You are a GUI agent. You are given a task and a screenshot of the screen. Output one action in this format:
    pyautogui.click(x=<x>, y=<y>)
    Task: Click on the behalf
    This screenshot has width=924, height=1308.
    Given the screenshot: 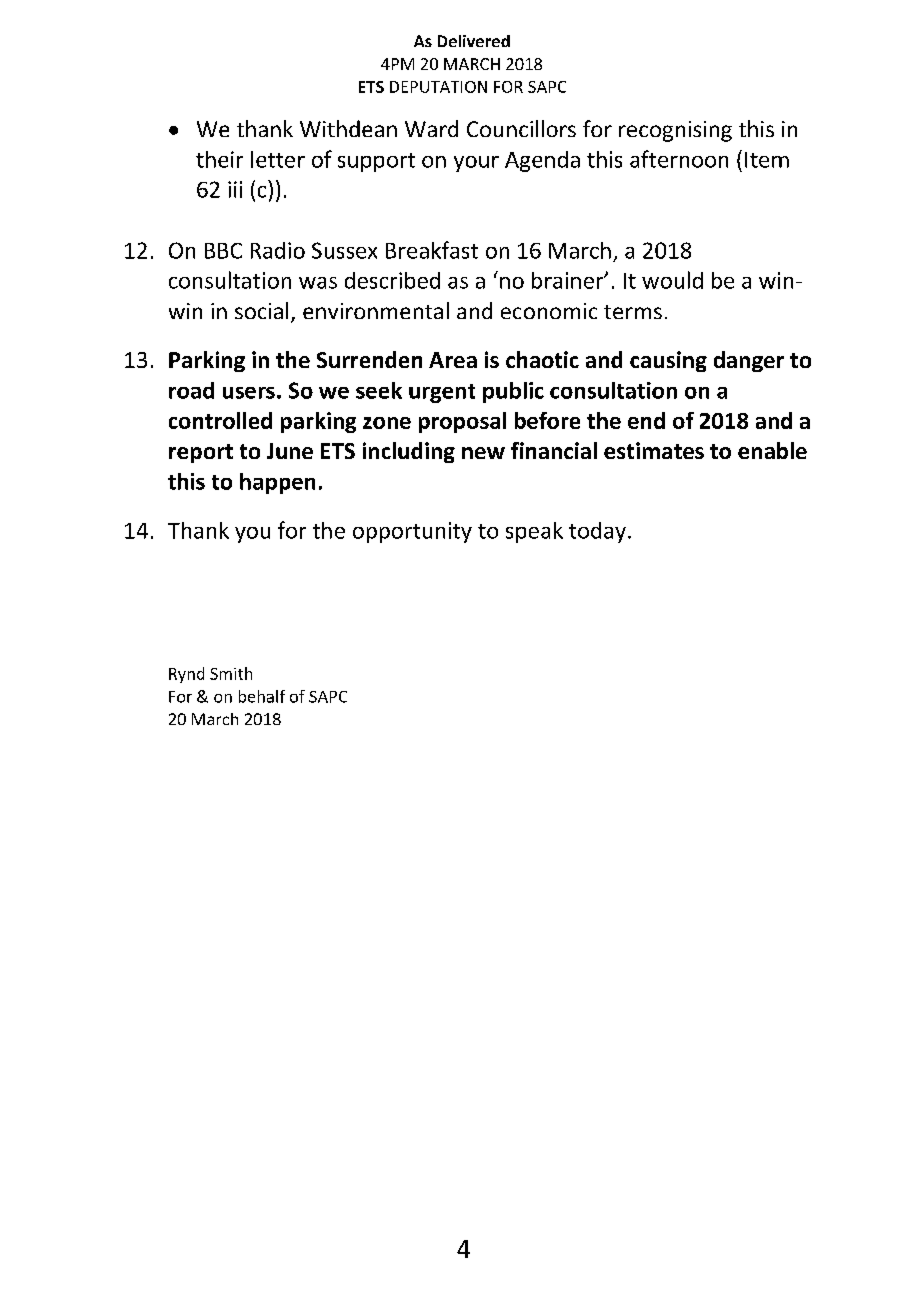 What is the action you would take?
    pyautogui.click(x=262, y=696)
